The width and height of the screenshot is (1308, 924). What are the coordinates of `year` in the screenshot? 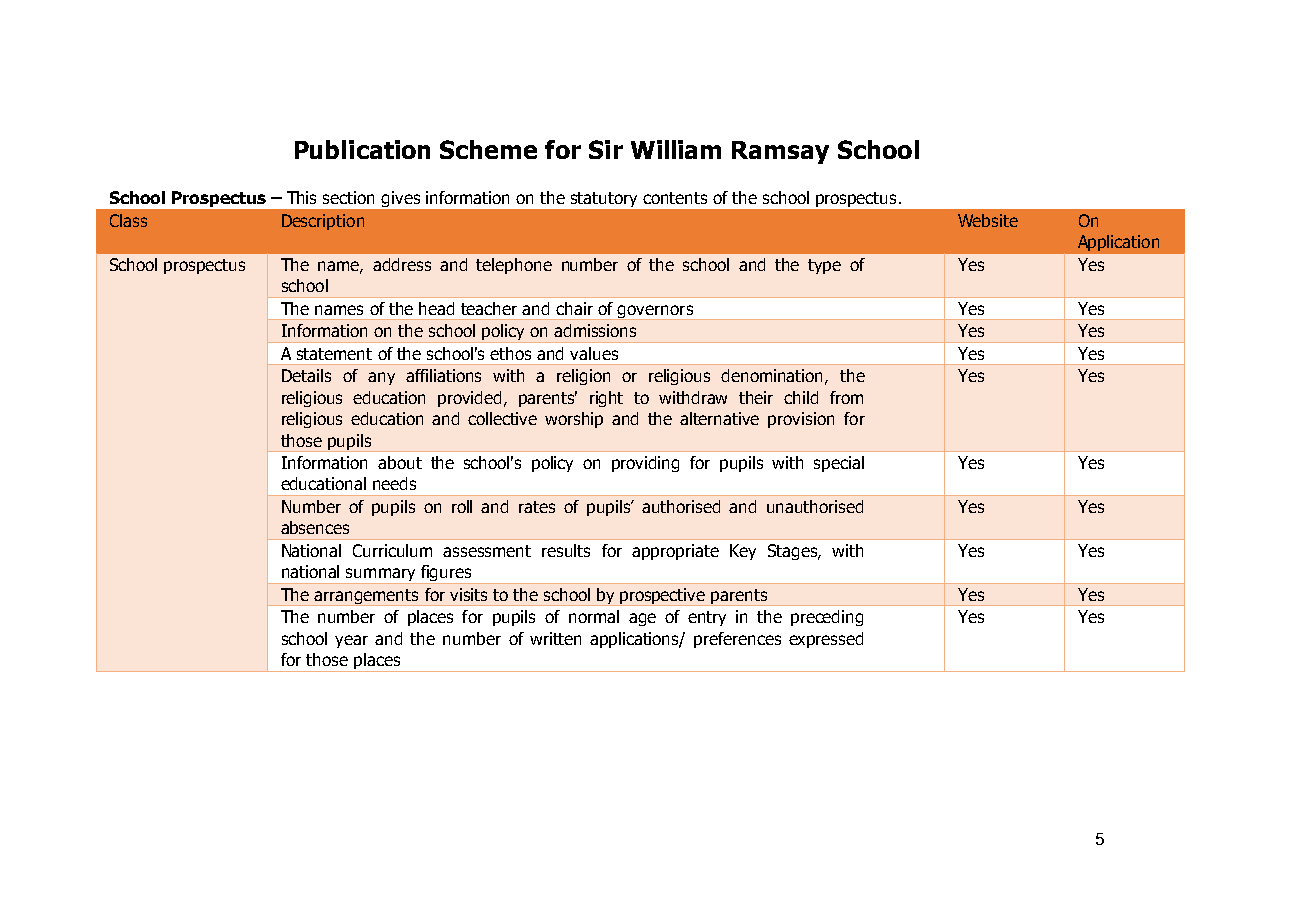 It's located at (351, 641).
